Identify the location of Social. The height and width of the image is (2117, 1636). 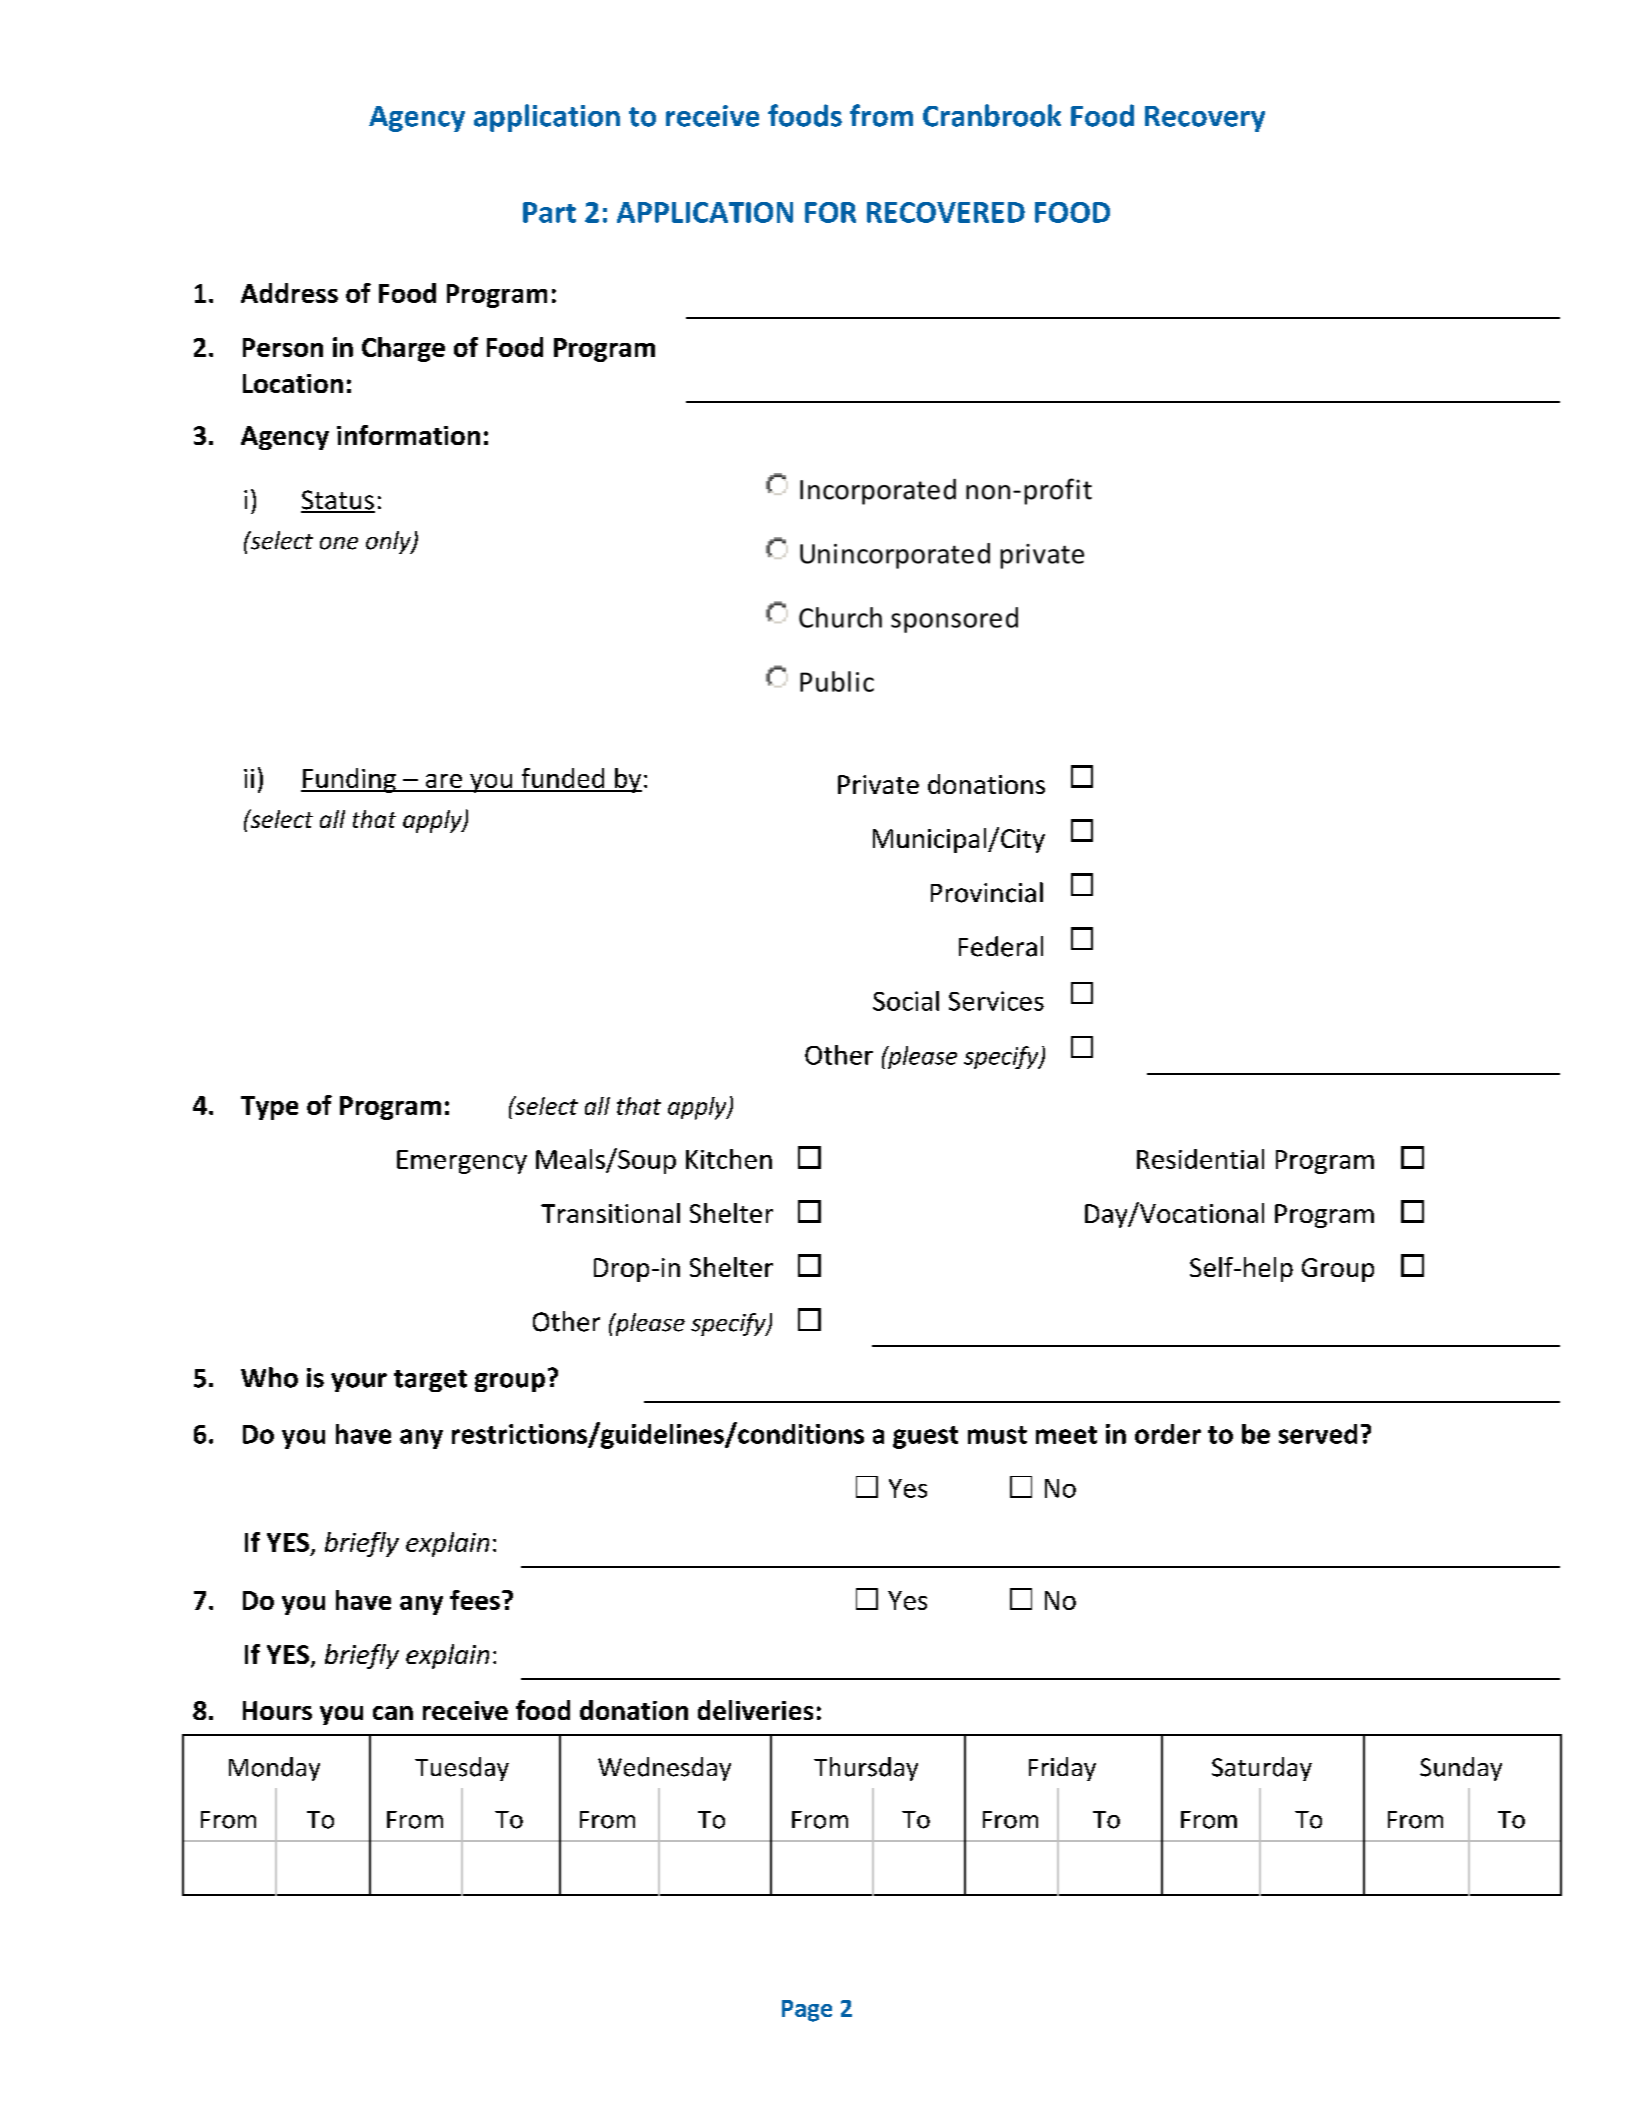
(906, 1001).
